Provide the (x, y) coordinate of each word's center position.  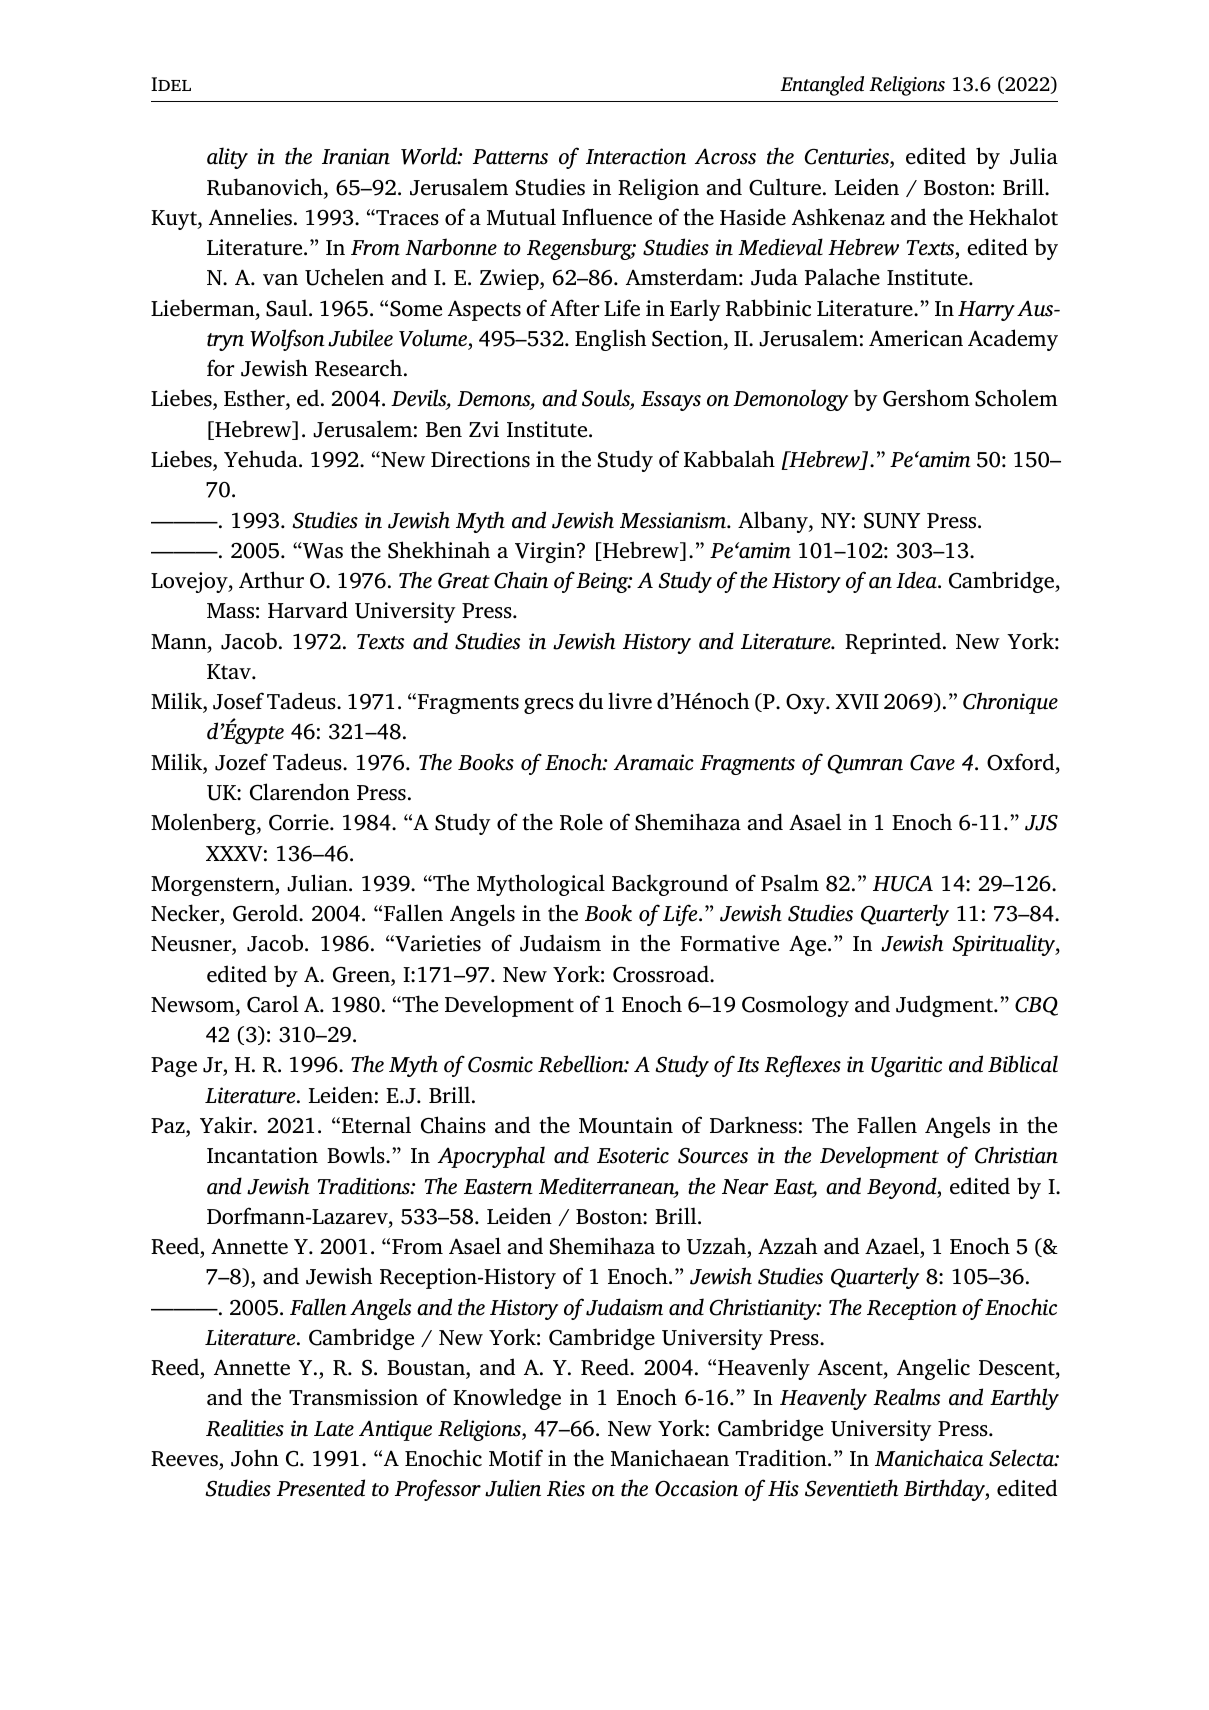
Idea (917, 580)
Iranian (356, 156)
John (255, 1458)
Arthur (271, 580)
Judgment (946, 1006)
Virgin (546, 552)
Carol (273, 1004)
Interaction (636, 156)
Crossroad (662, 974)
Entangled (822, 86)
